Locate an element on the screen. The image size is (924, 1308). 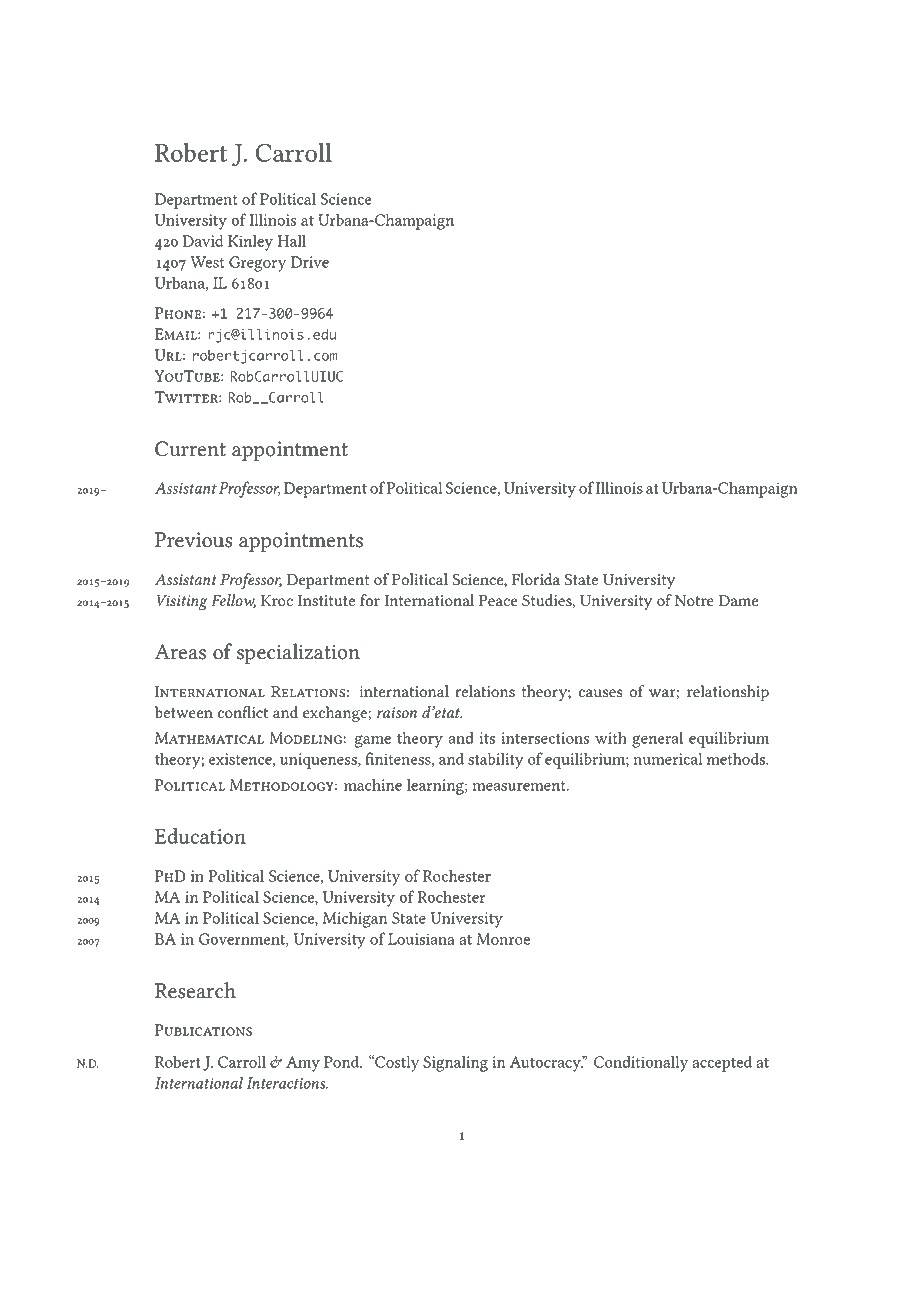
Florida is located at coordinates (536, 579).
